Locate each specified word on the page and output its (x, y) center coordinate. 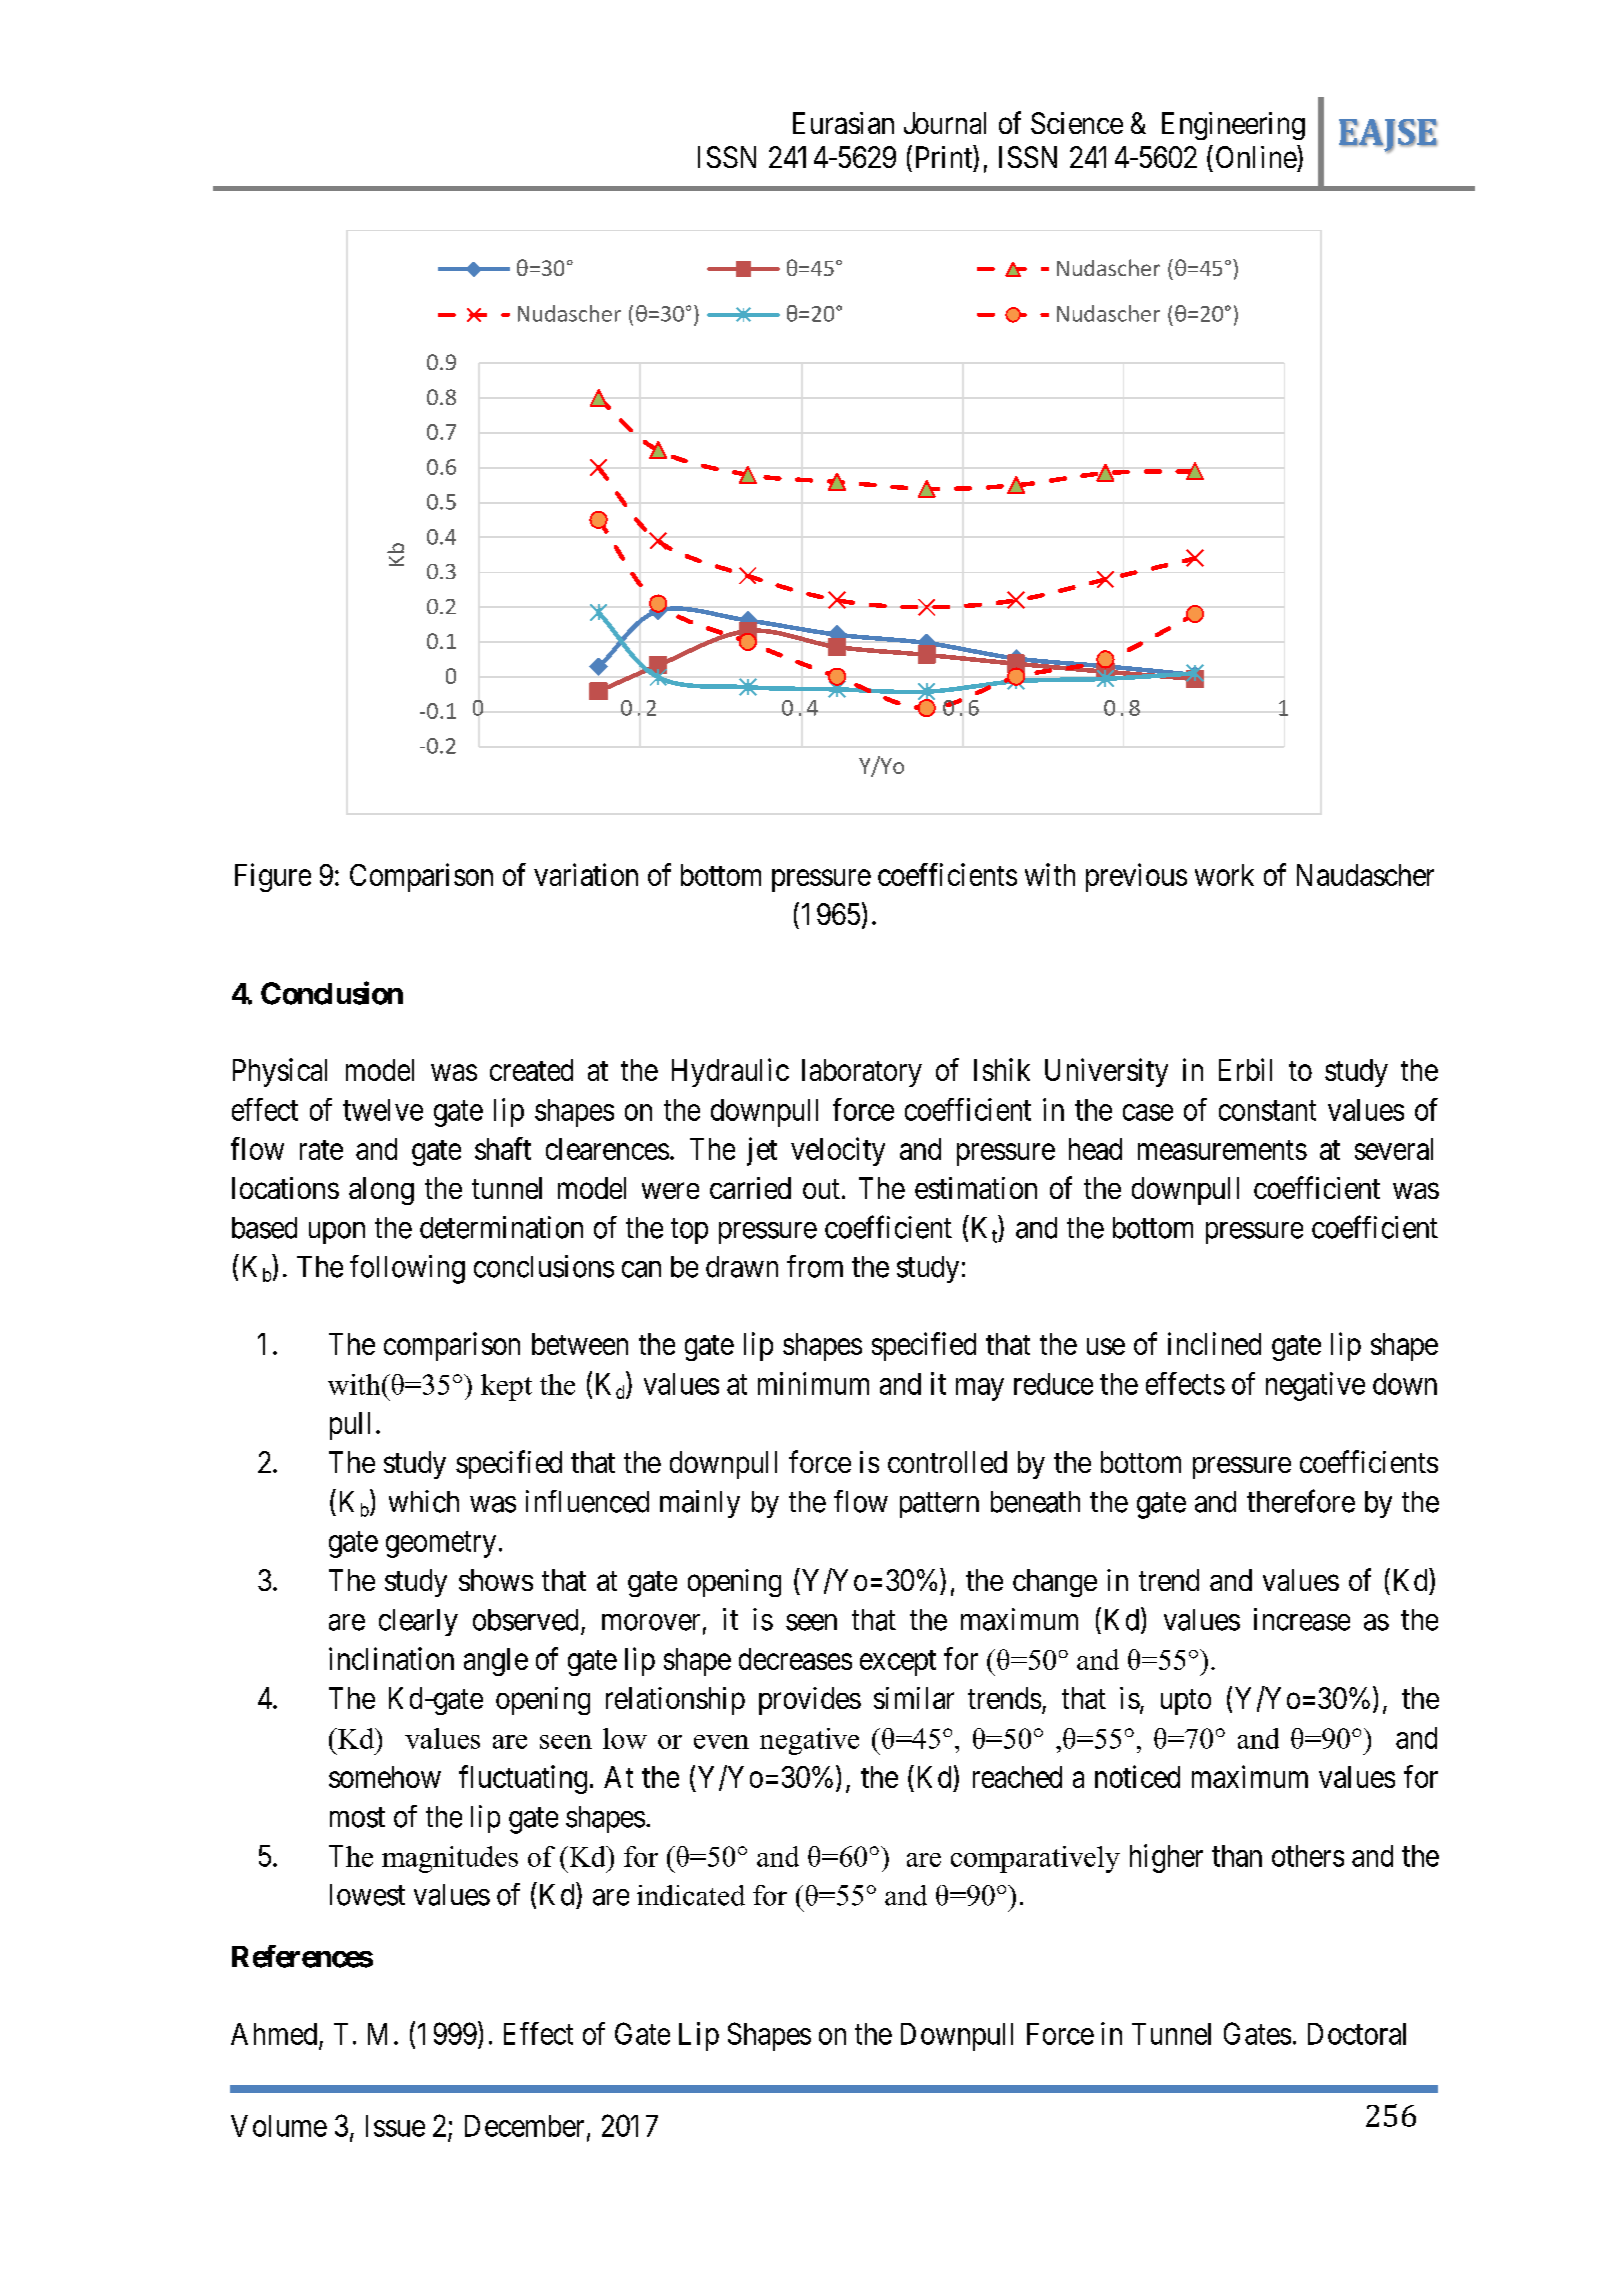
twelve (383, 1110)
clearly (418, 1622)
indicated (691, 1895)
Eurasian (843, 123)
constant (1267, 1111)
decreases (795, 1659)
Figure (273, 877)
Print (945, 156)
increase (1302, 1619)
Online (1257, 156)
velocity (838, 1151)
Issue (395, 2126)
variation (586, 874)
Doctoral (1357, 2034)
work (1224, 875)
